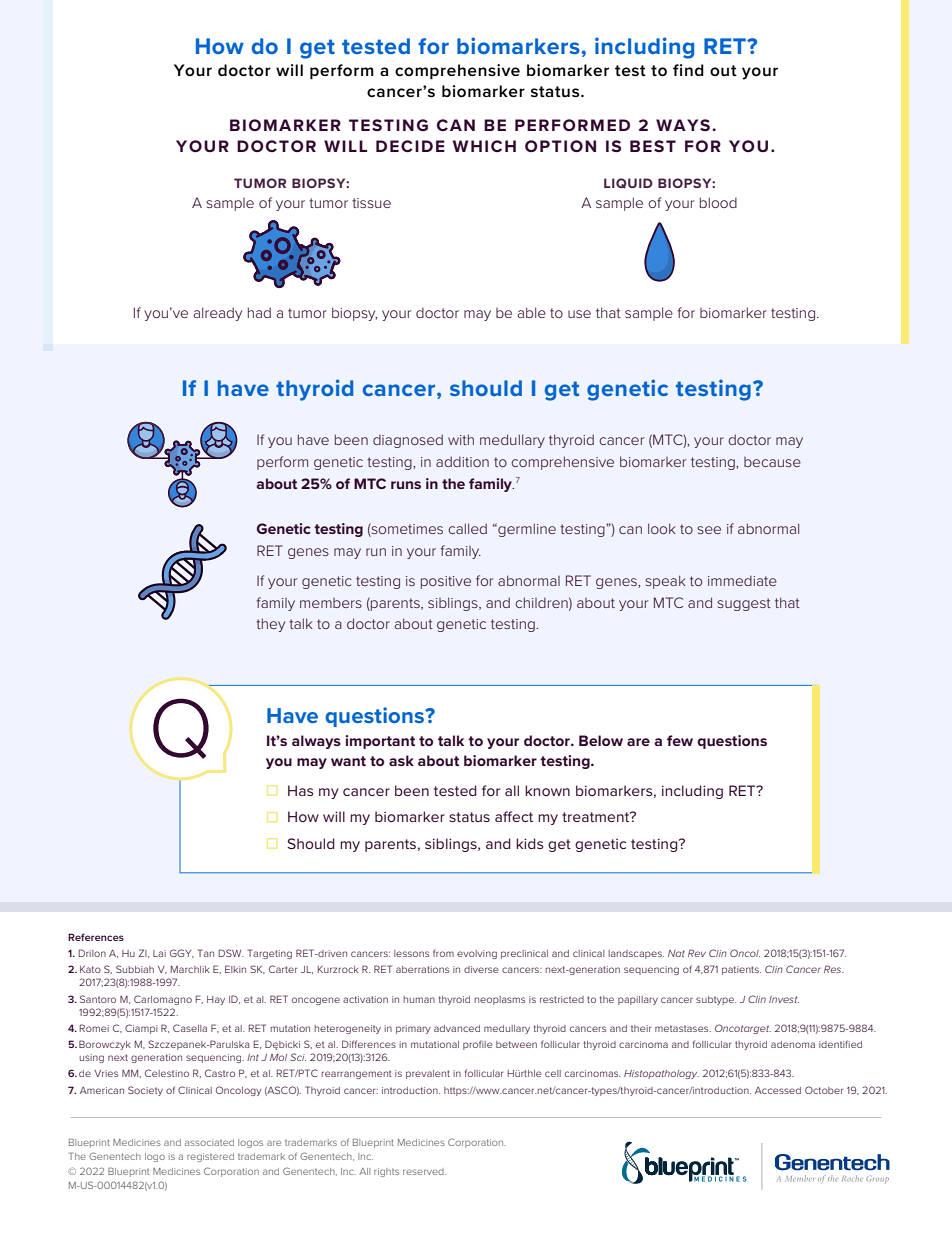 The height and width of the image is (1233, 952). What do you see at coordinates (744, 604) in the image?
I see `suggest` at bounding box center [744, 604].
